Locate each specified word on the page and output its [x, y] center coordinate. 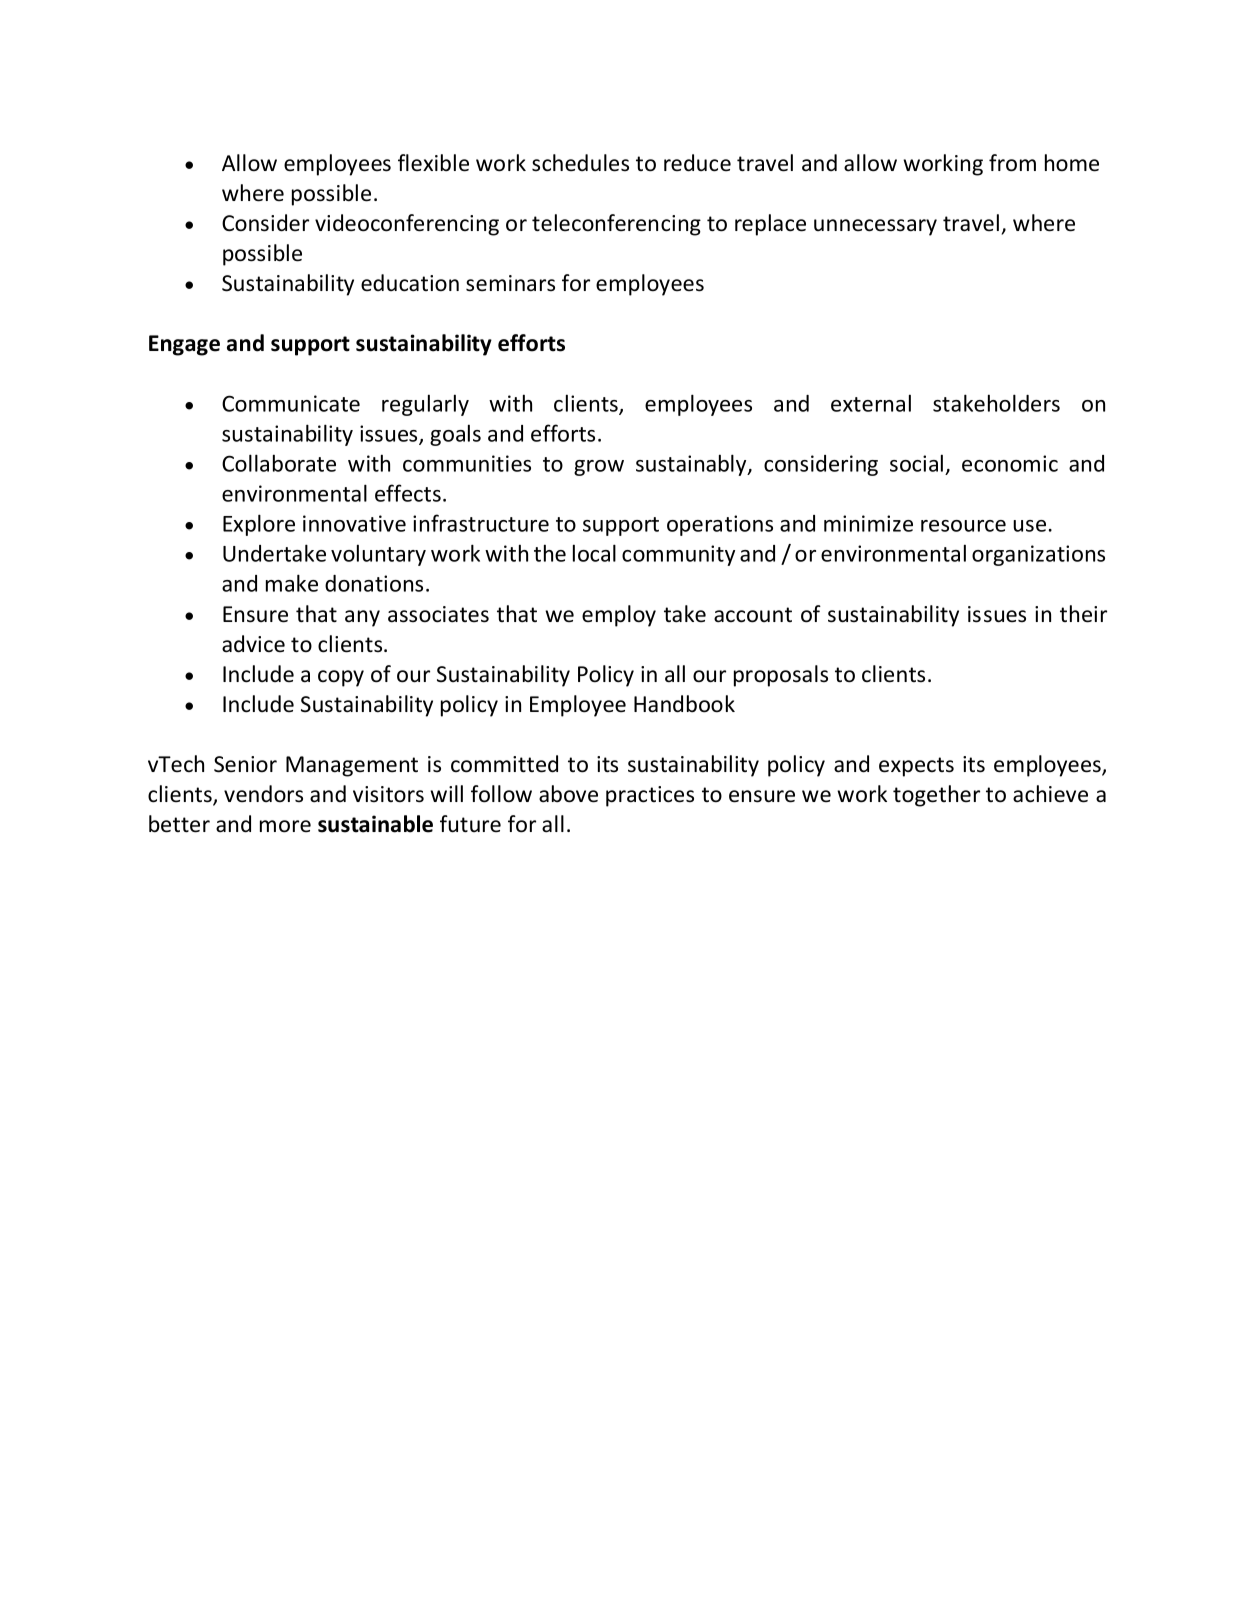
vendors [263, 794]
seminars [510, 283]
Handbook [684, 704]
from [1012, 163]
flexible [433, 163]
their [1083, 614]
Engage [184, 345]
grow [599, 468]
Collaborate [279, 463]
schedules [580, 163]
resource [963, 526]
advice [253, 644]
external [871, 403]
